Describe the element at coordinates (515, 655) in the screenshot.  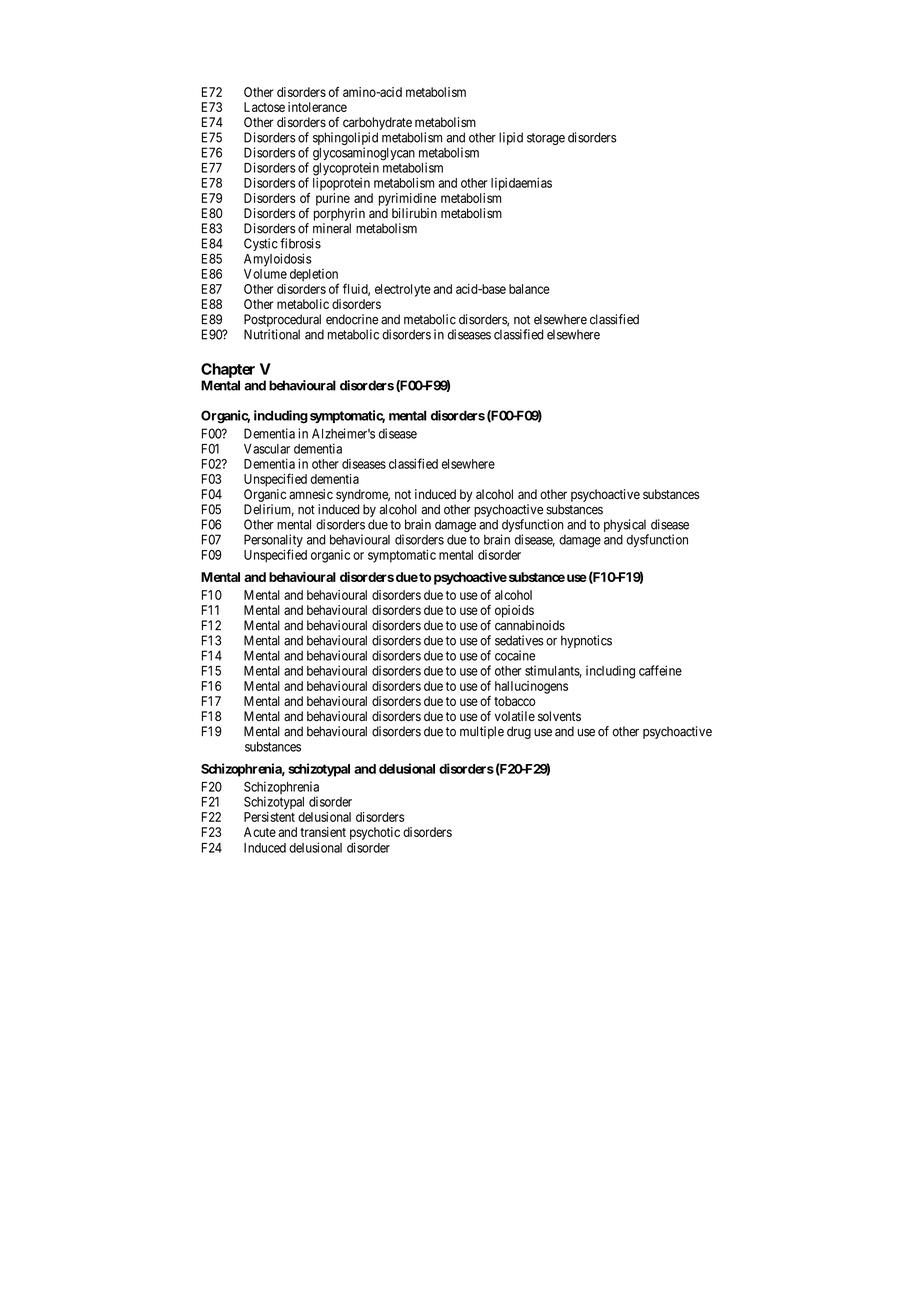
I see `cocaine` at that location.
